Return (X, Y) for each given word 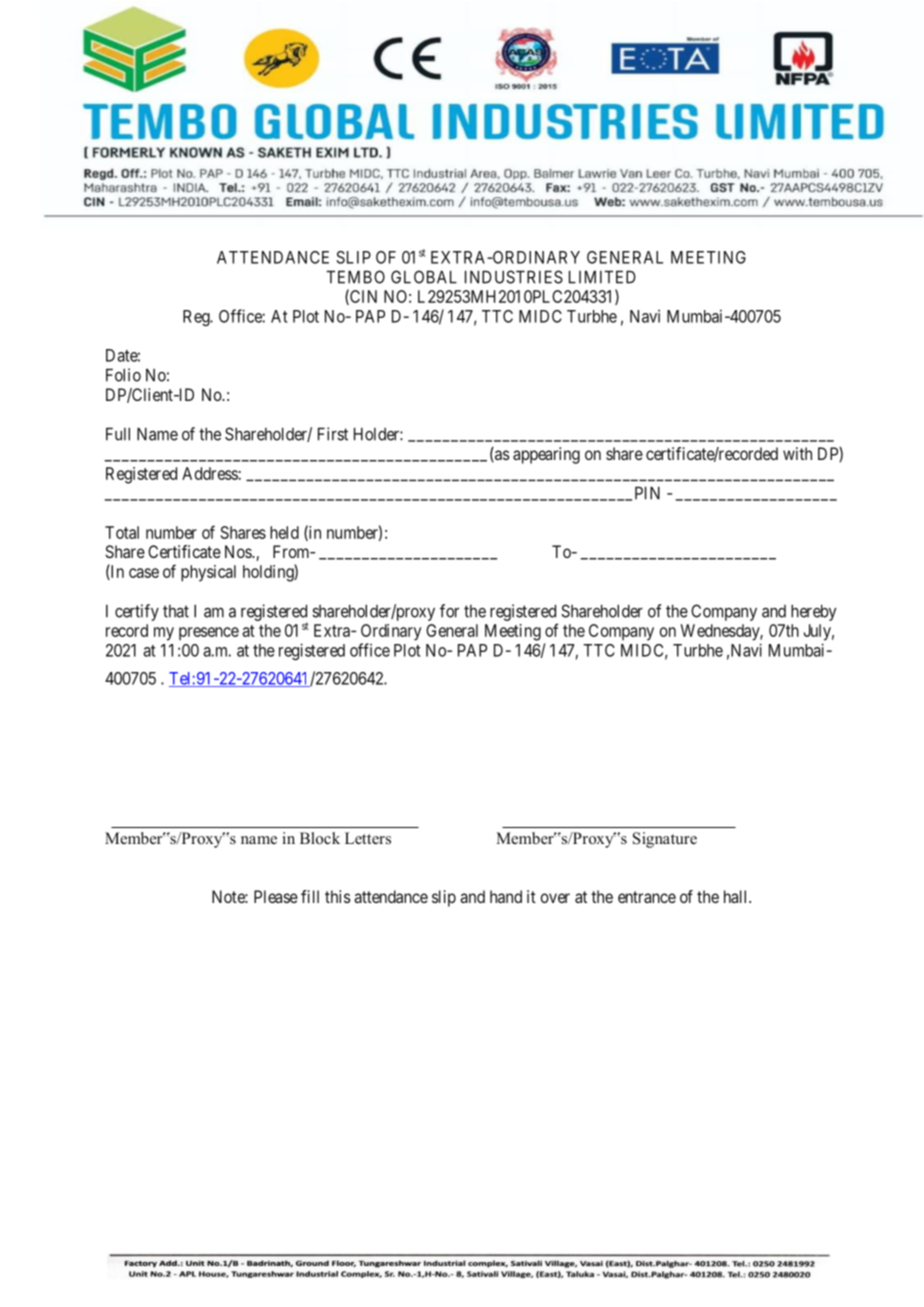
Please (276, 896)
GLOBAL (424, 277)
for (449, 611)
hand (506, 896)
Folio (123, 375)
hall (737, 896)
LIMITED (602, 277)
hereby (813, 612)
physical (208, 573)
